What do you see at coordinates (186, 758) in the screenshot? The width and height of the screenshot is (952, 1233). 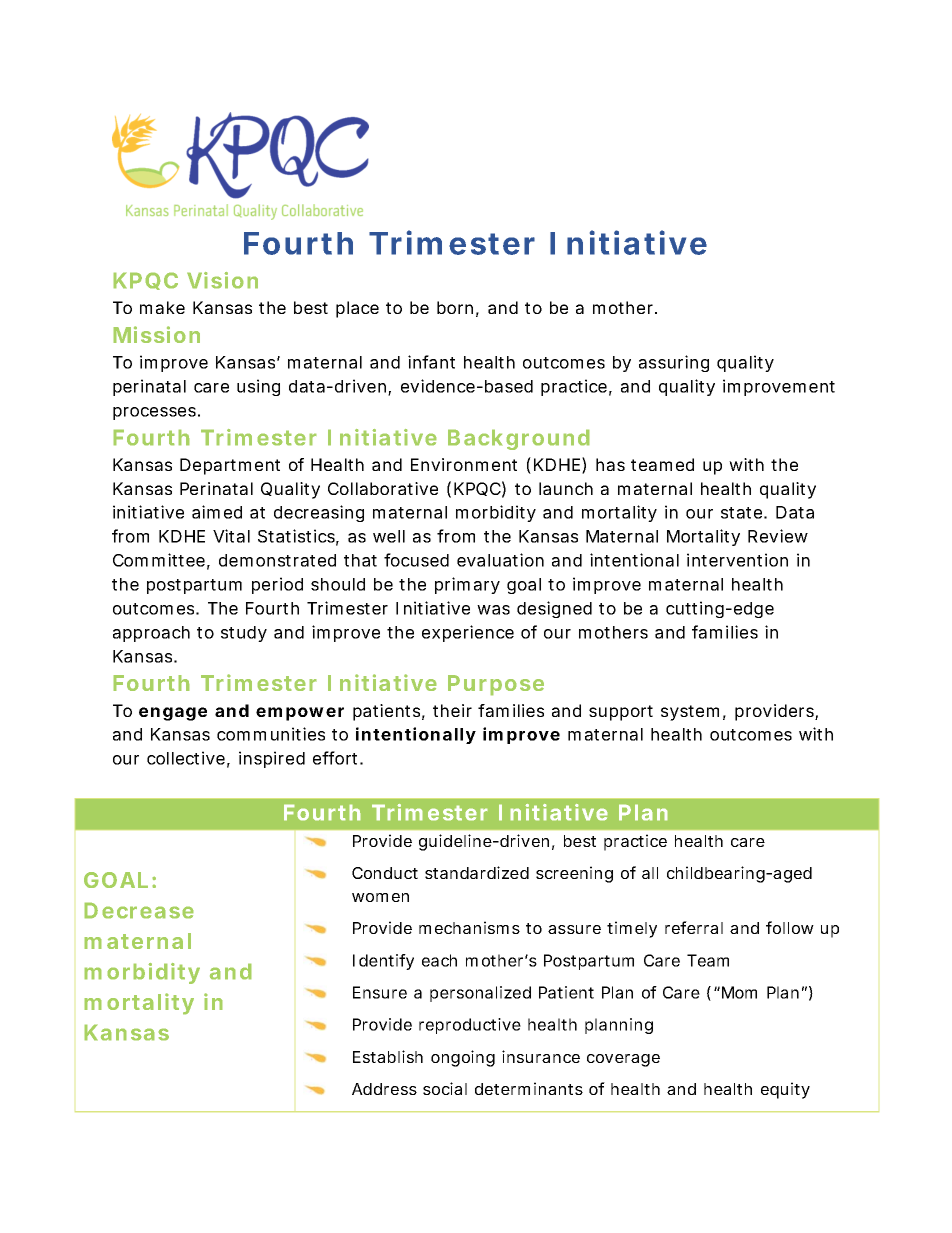 I see `collective` at bounding box center [186, 758].
